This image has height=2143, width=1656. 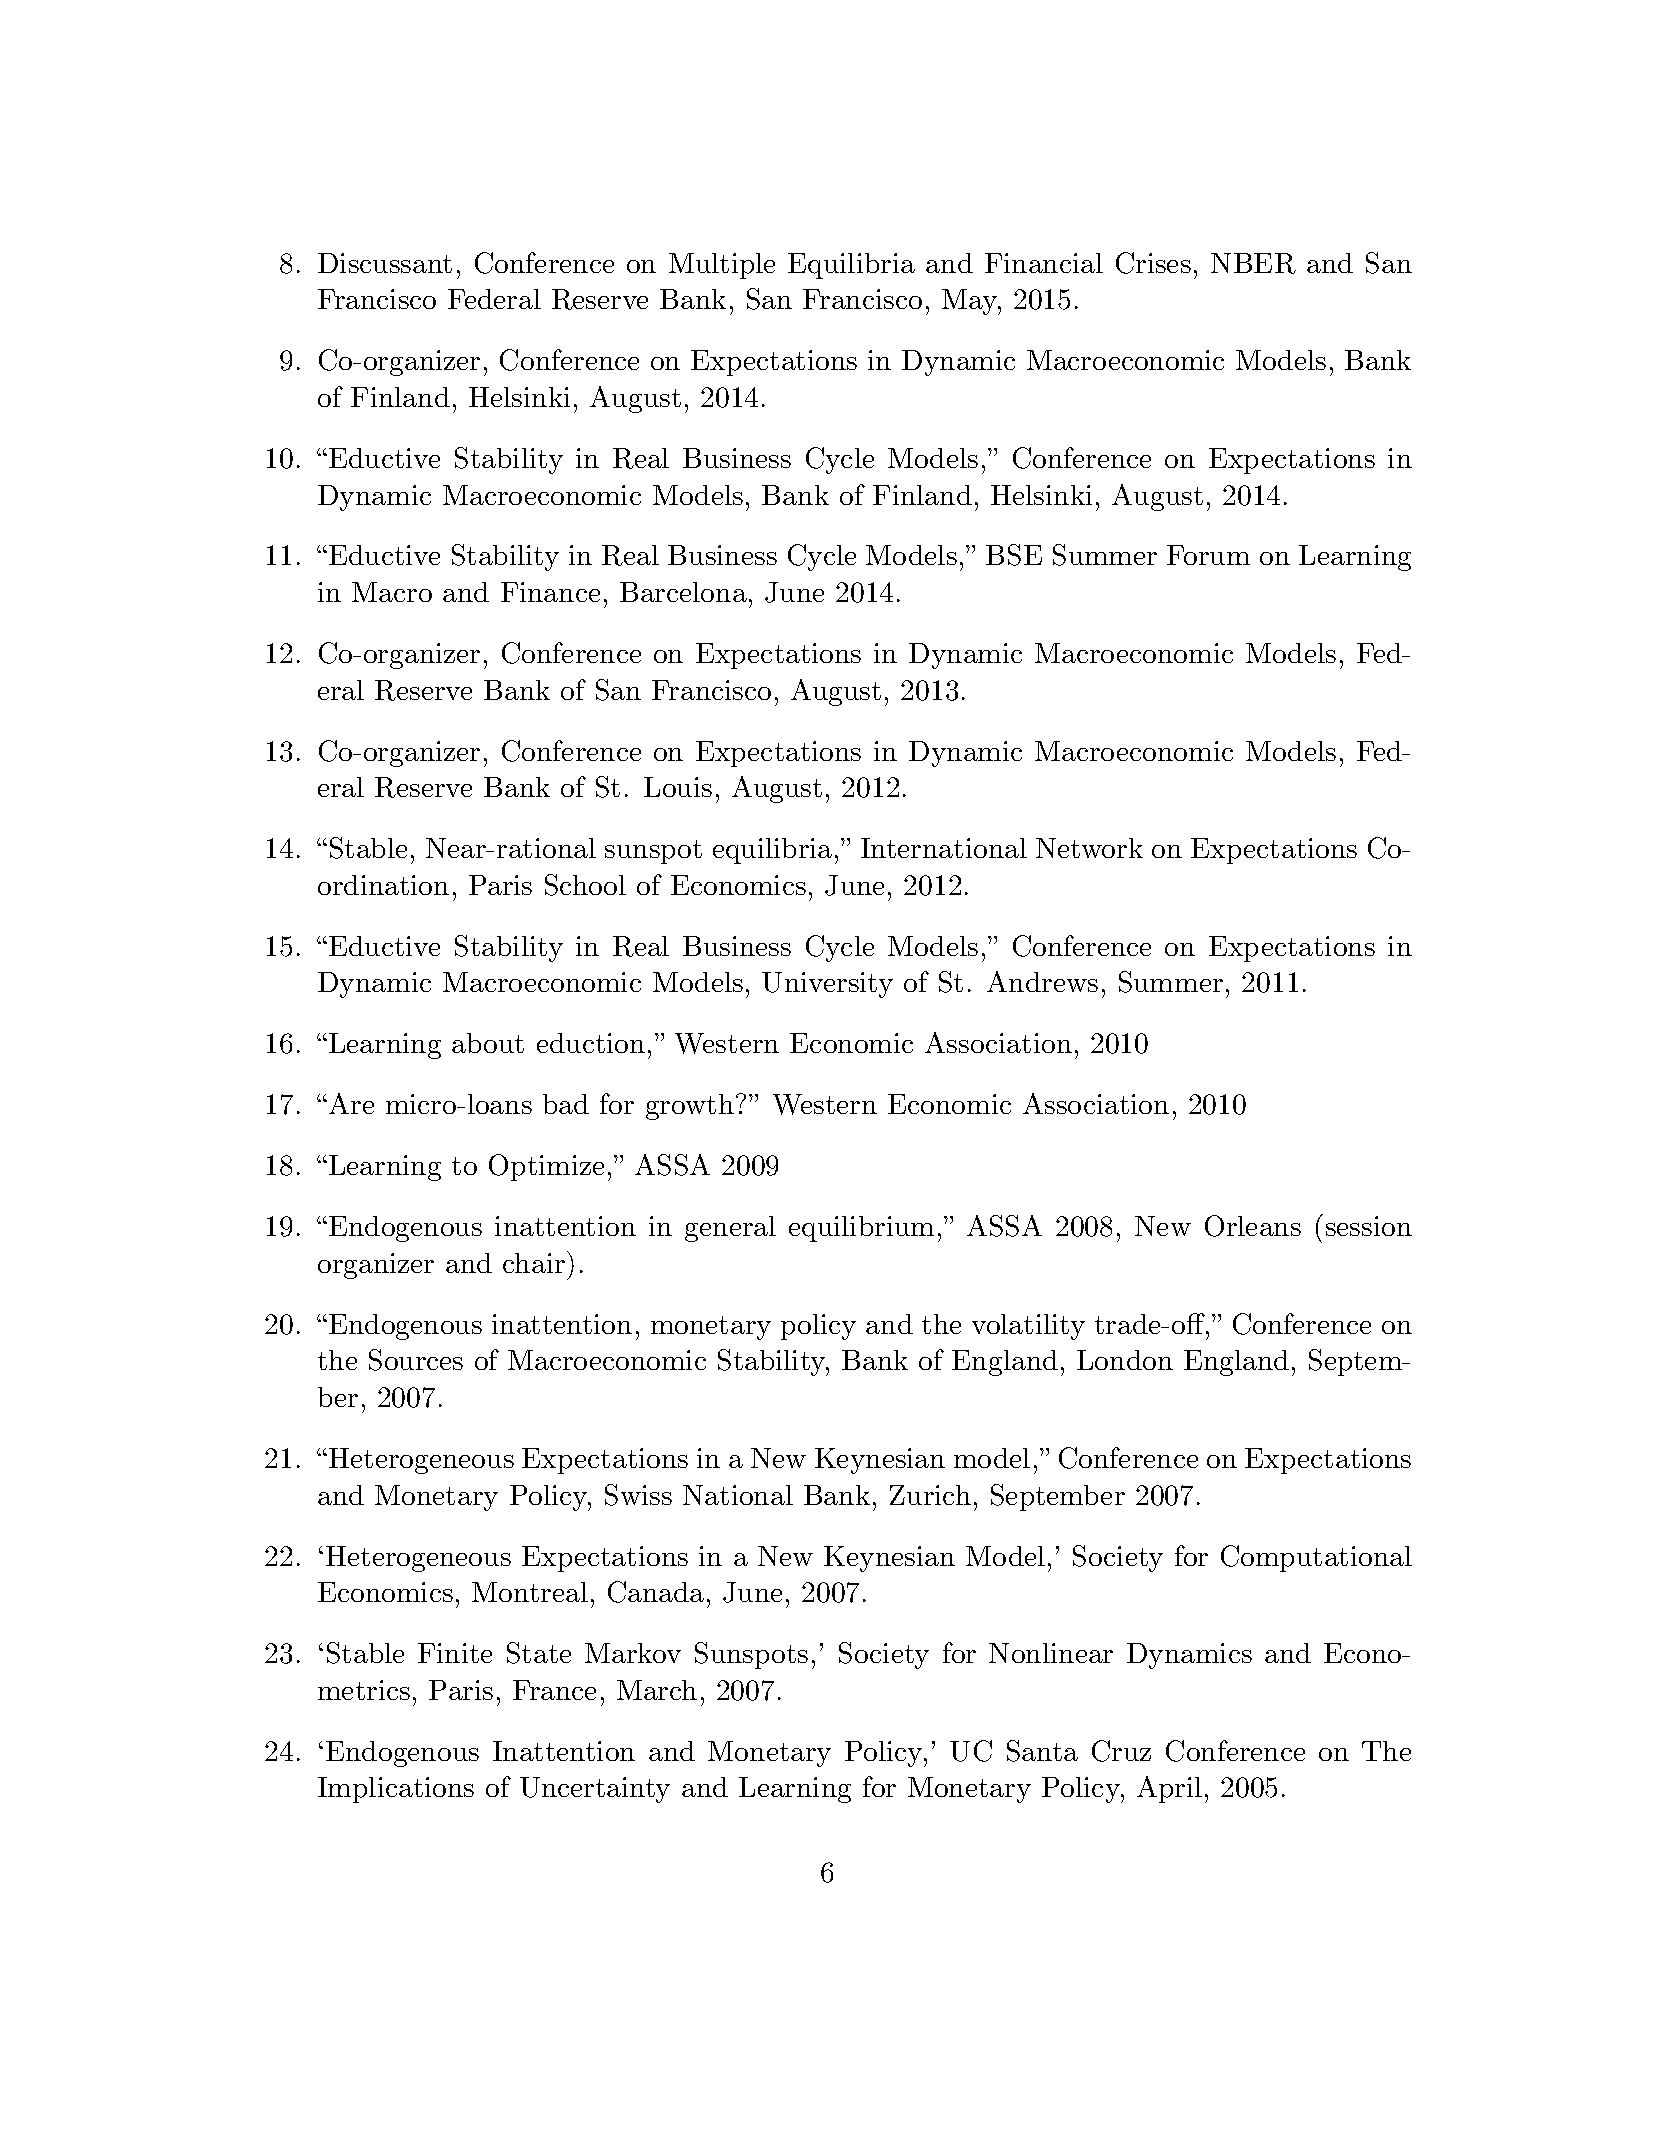 I want to click on May, so click(x=970, y=302).
